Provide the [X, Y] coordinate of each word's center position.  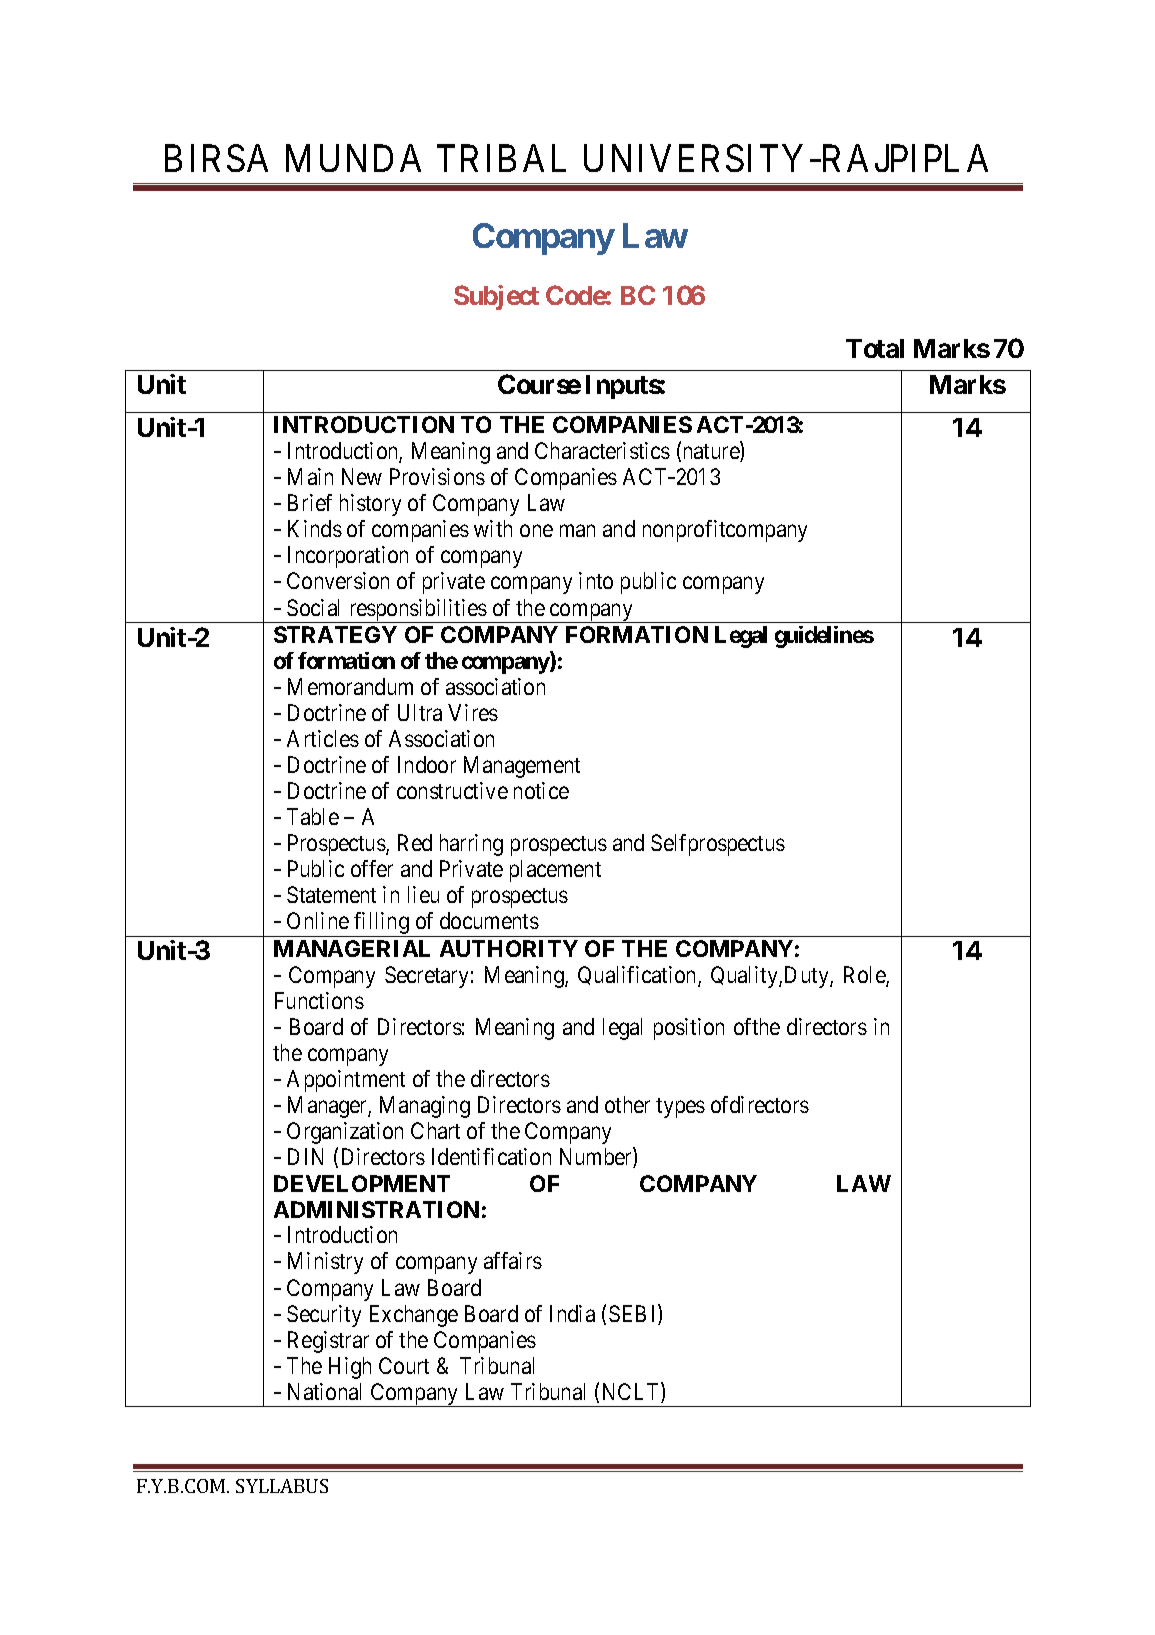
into [596, 580]
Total [875, 348]
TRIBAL [501, 158]
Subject [496, 297]
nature [712, 453]
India [572, 1313]
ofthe [757, 1026]
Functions [319, 1000]
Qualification [638, 976]
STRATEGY [335, 634]
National [324, 1391]
